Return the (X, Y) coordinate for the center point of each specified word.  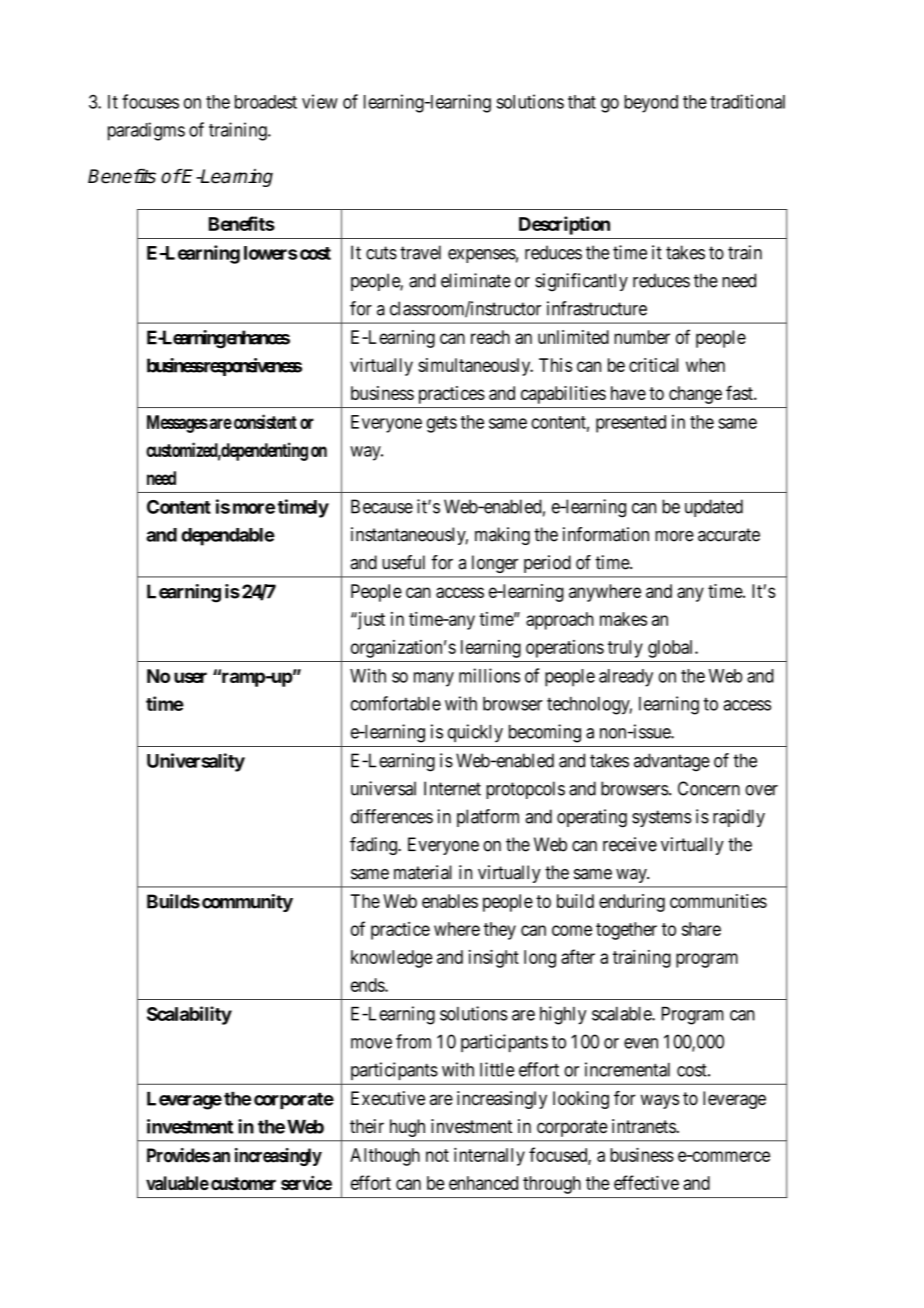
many (434, 679)
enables (450, 901)
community (247, 903)
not (437, 1155)
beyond (651, 104)
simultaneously (475, 367)
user (190, 677)
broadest (266, 102)
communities (718, 901)
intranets (644, 1126)
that (582, 102)
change (695, 395)
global (672, 649)
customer (243, 1183)
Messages (177, 424)
